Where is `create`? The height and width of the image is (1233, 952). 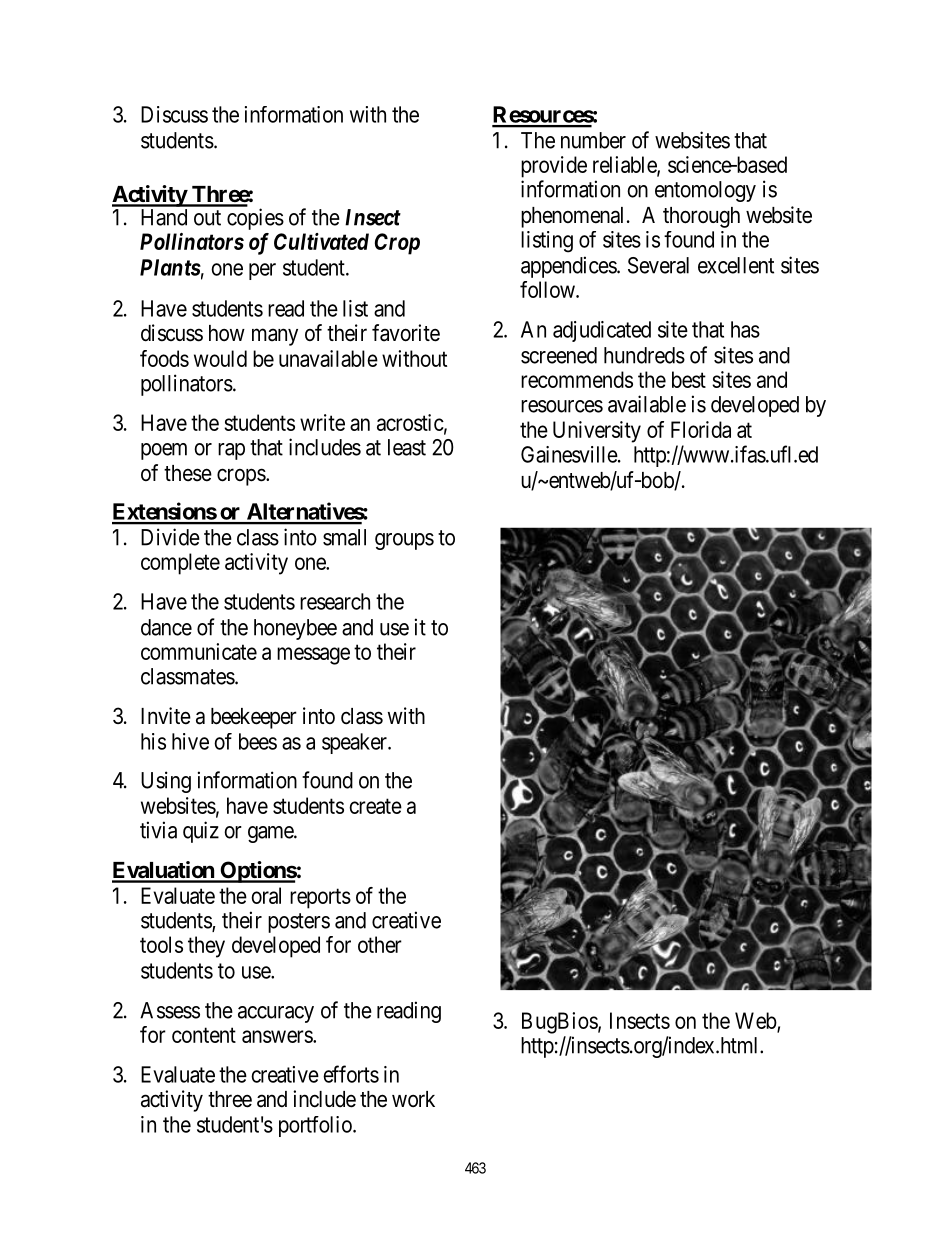 create is located at coordinates (375, 806).
